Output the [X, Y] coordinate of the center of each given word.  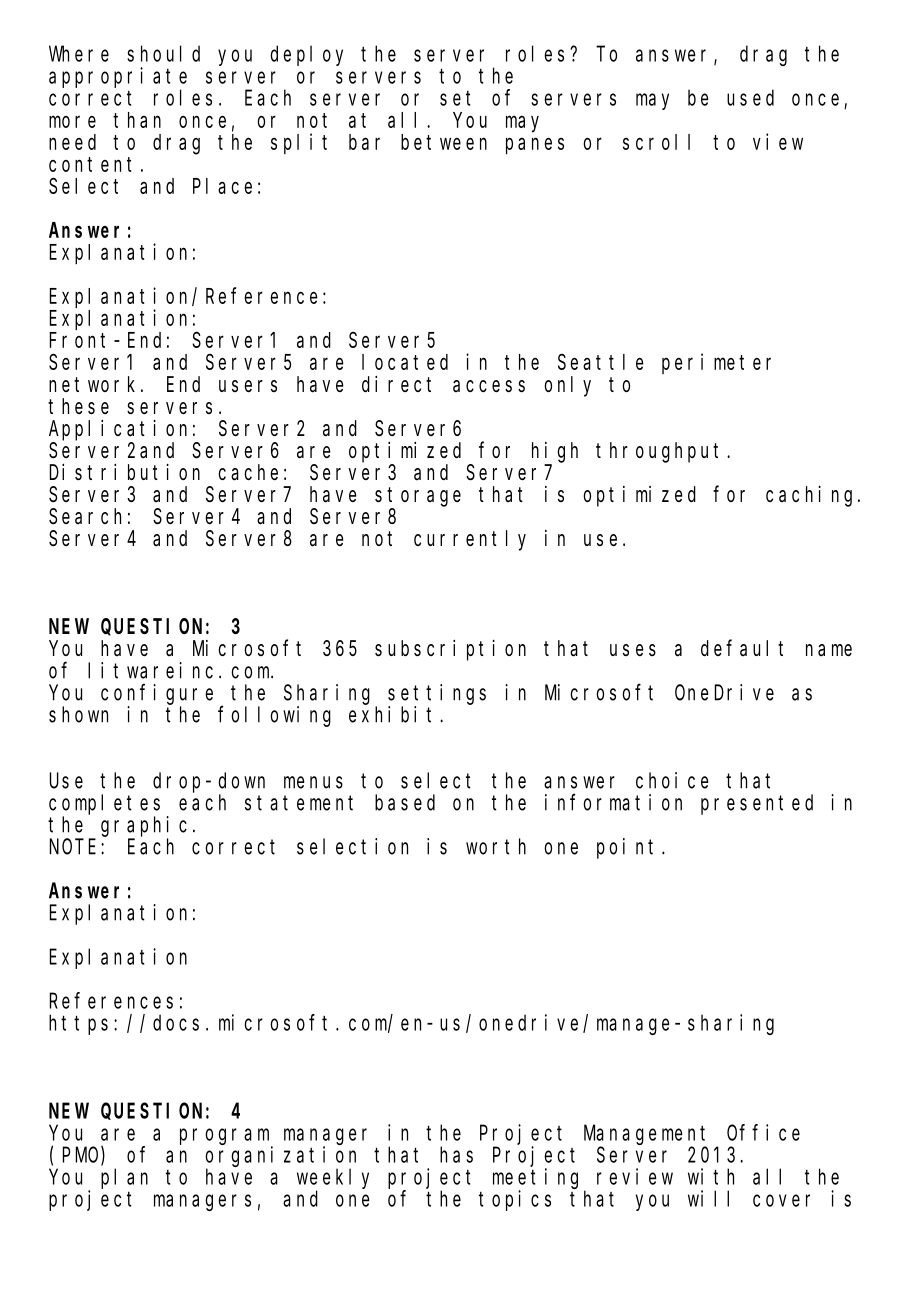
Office [763, 1132]
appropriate [118, 77]
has [456, 1154]
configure [157, 694]
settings [437, 694]
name [829, 650]
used [750, 97]
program [224, 1136]
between [444, 142]
